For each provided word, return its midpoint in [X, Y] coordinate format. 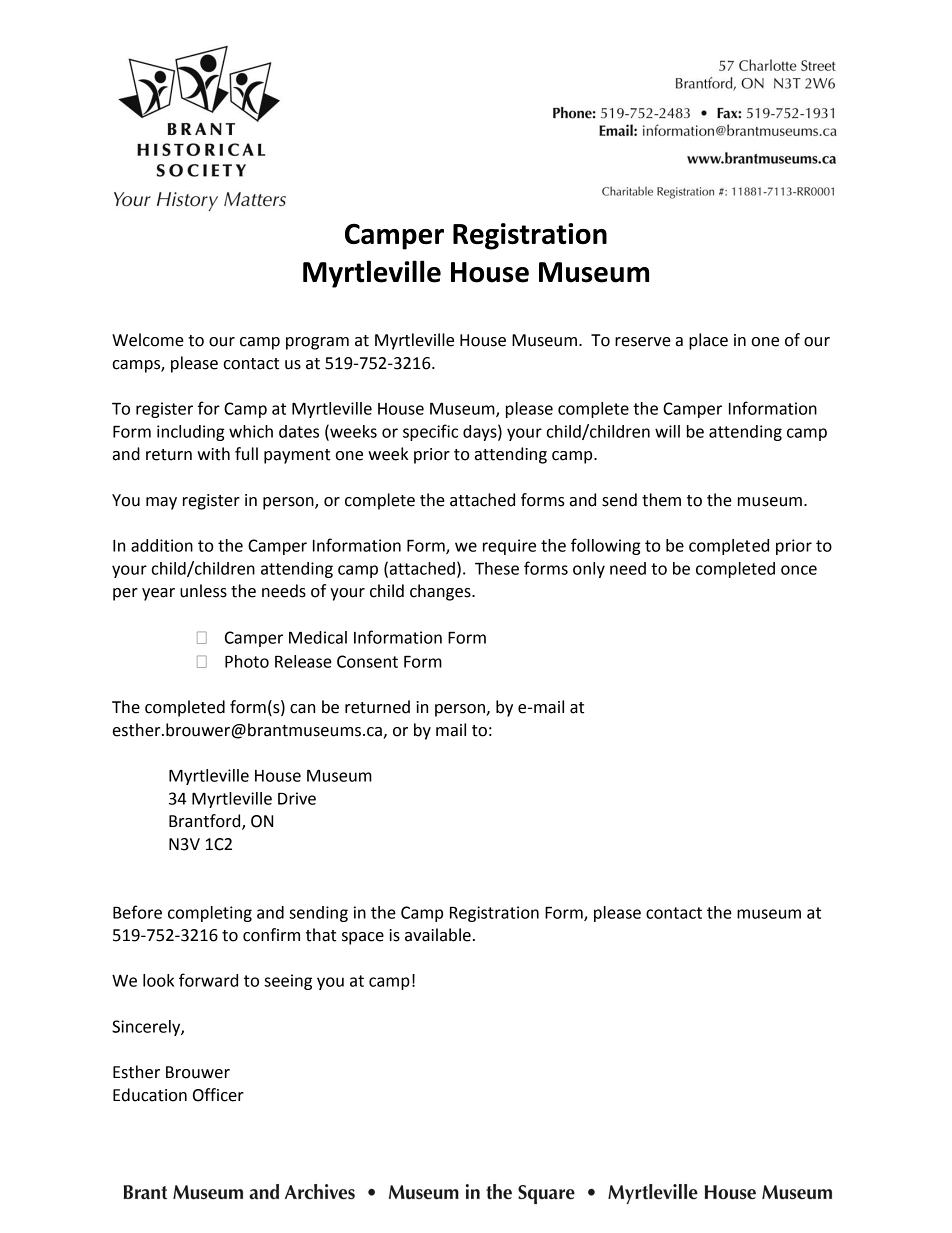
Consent [367, 661]
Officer [218, 1095]
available [438, 935]
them [661, 500]
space [363, 938]
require [509, 547]
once [799, 570]
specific [430, 432]
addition [162, 545]
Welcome [148, 340]
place [708, 341]
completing [210, 914]
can [302, 709]
